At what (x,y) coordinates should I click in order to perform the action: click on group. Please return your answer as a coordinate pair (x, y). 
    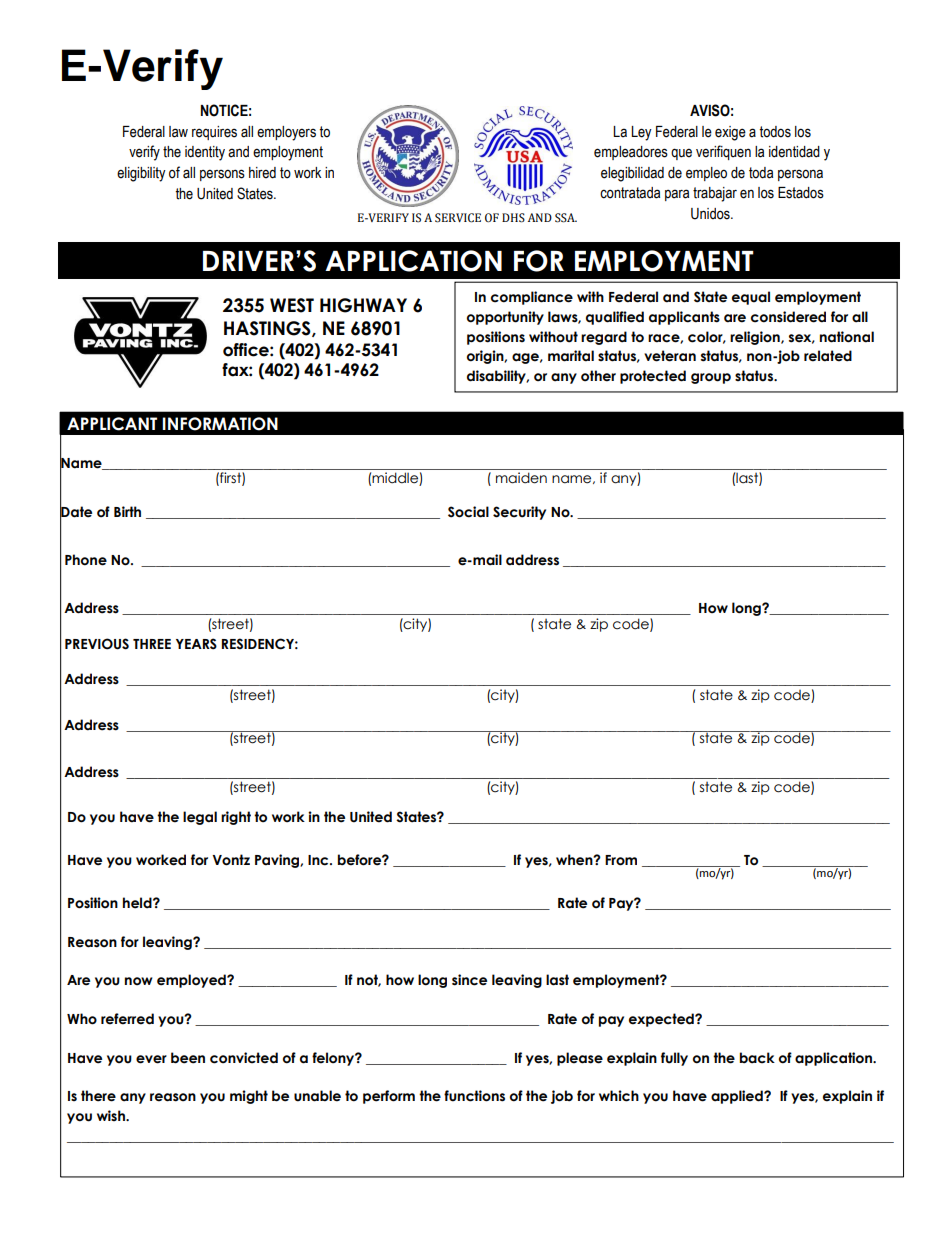
    Looking at the image, I should click on (711, 378).
